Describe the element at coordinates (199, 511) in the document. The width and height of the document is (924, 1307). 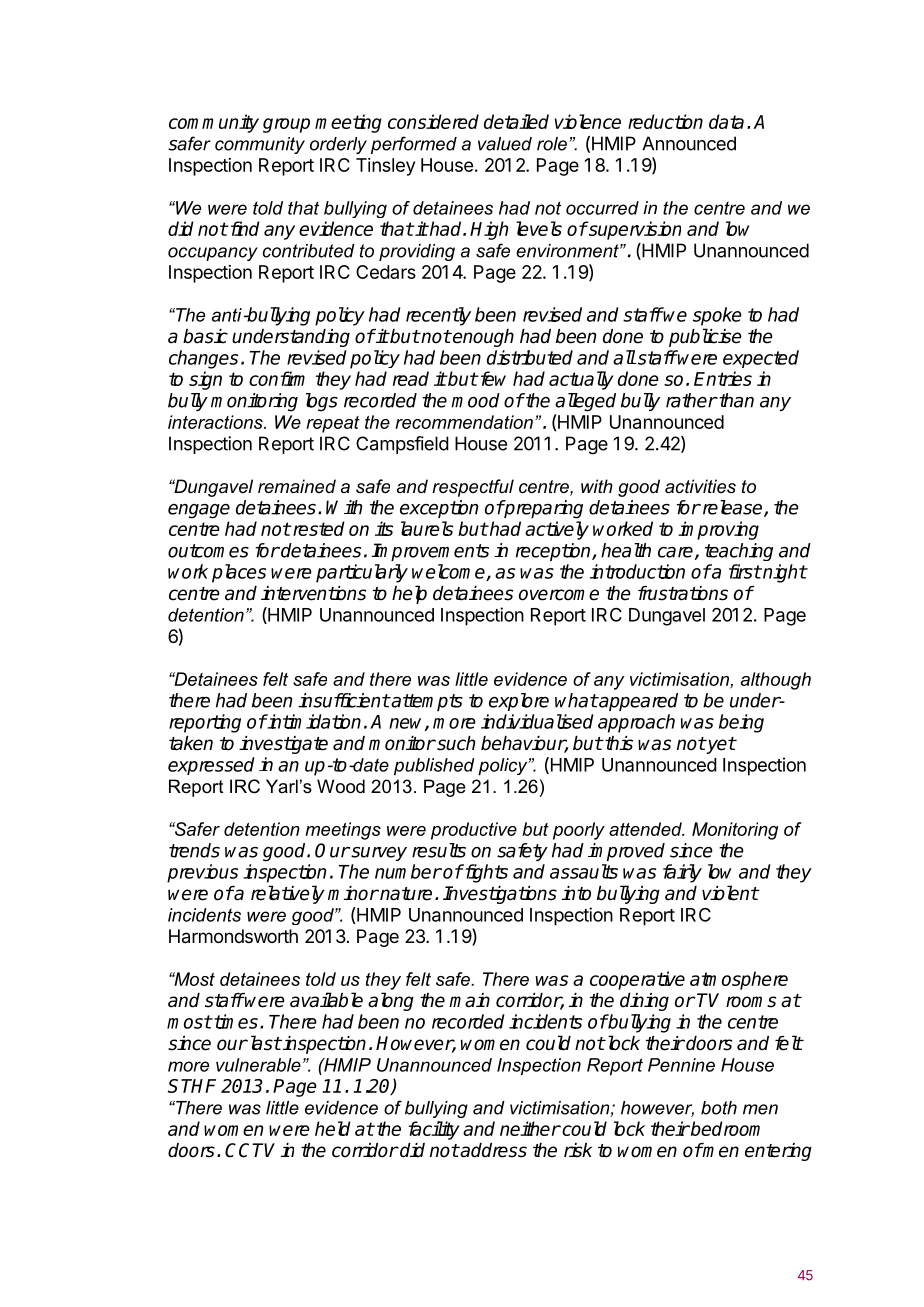
I see `engage` at that location.
